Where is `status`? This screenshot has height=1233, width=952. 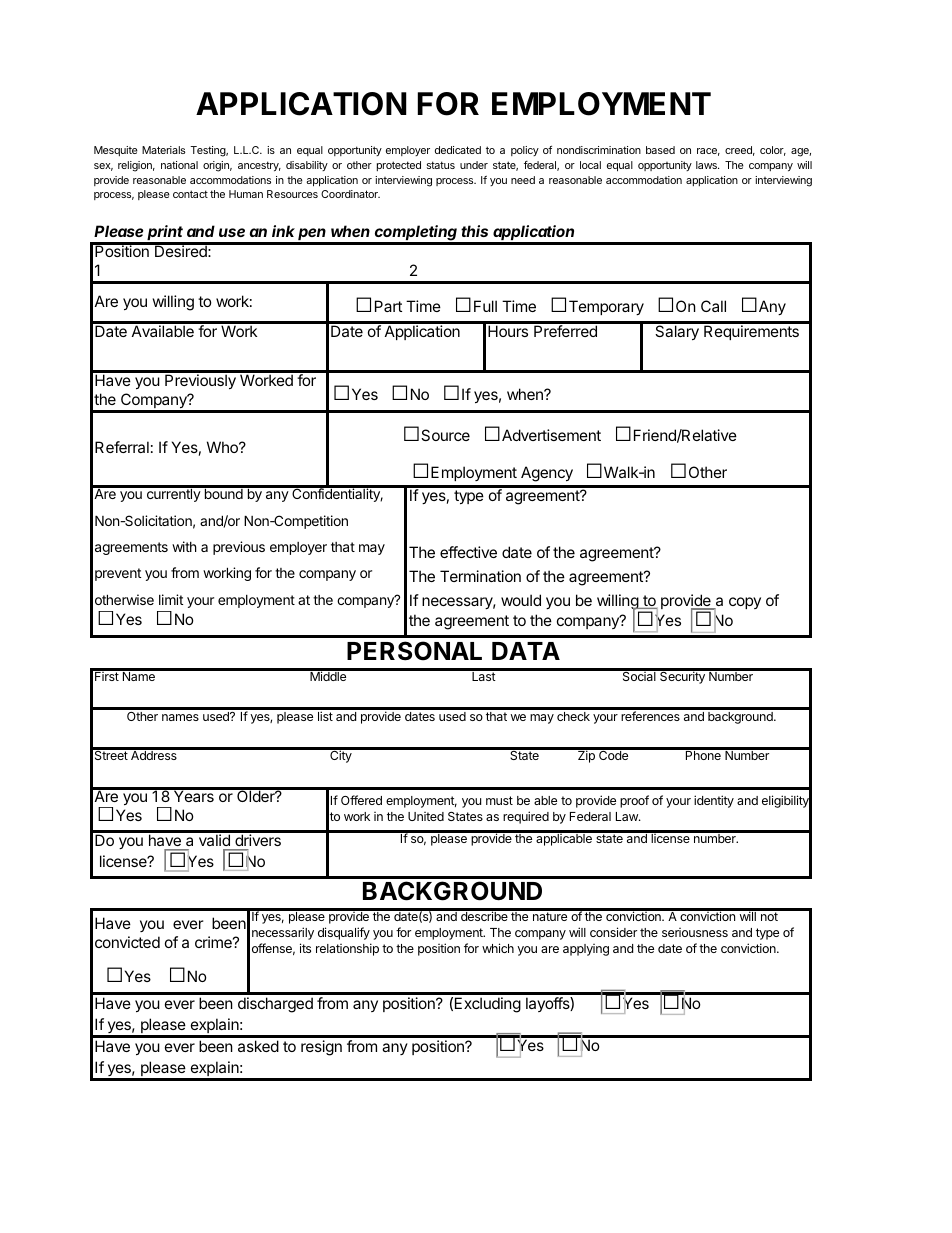
status is located at coordinates (441, 165).
